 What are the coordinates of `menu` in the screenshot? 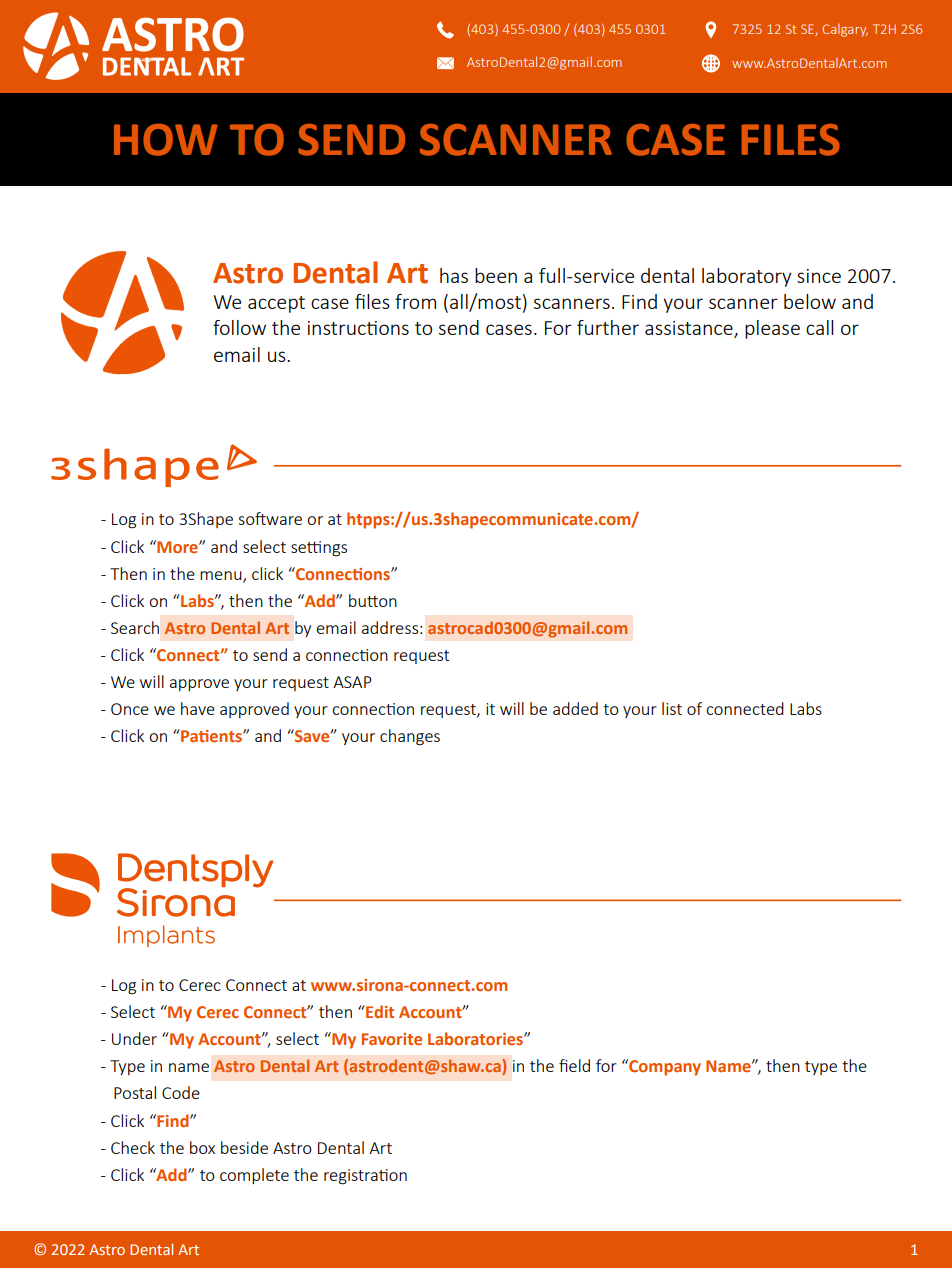 It's located at (222, 576).
